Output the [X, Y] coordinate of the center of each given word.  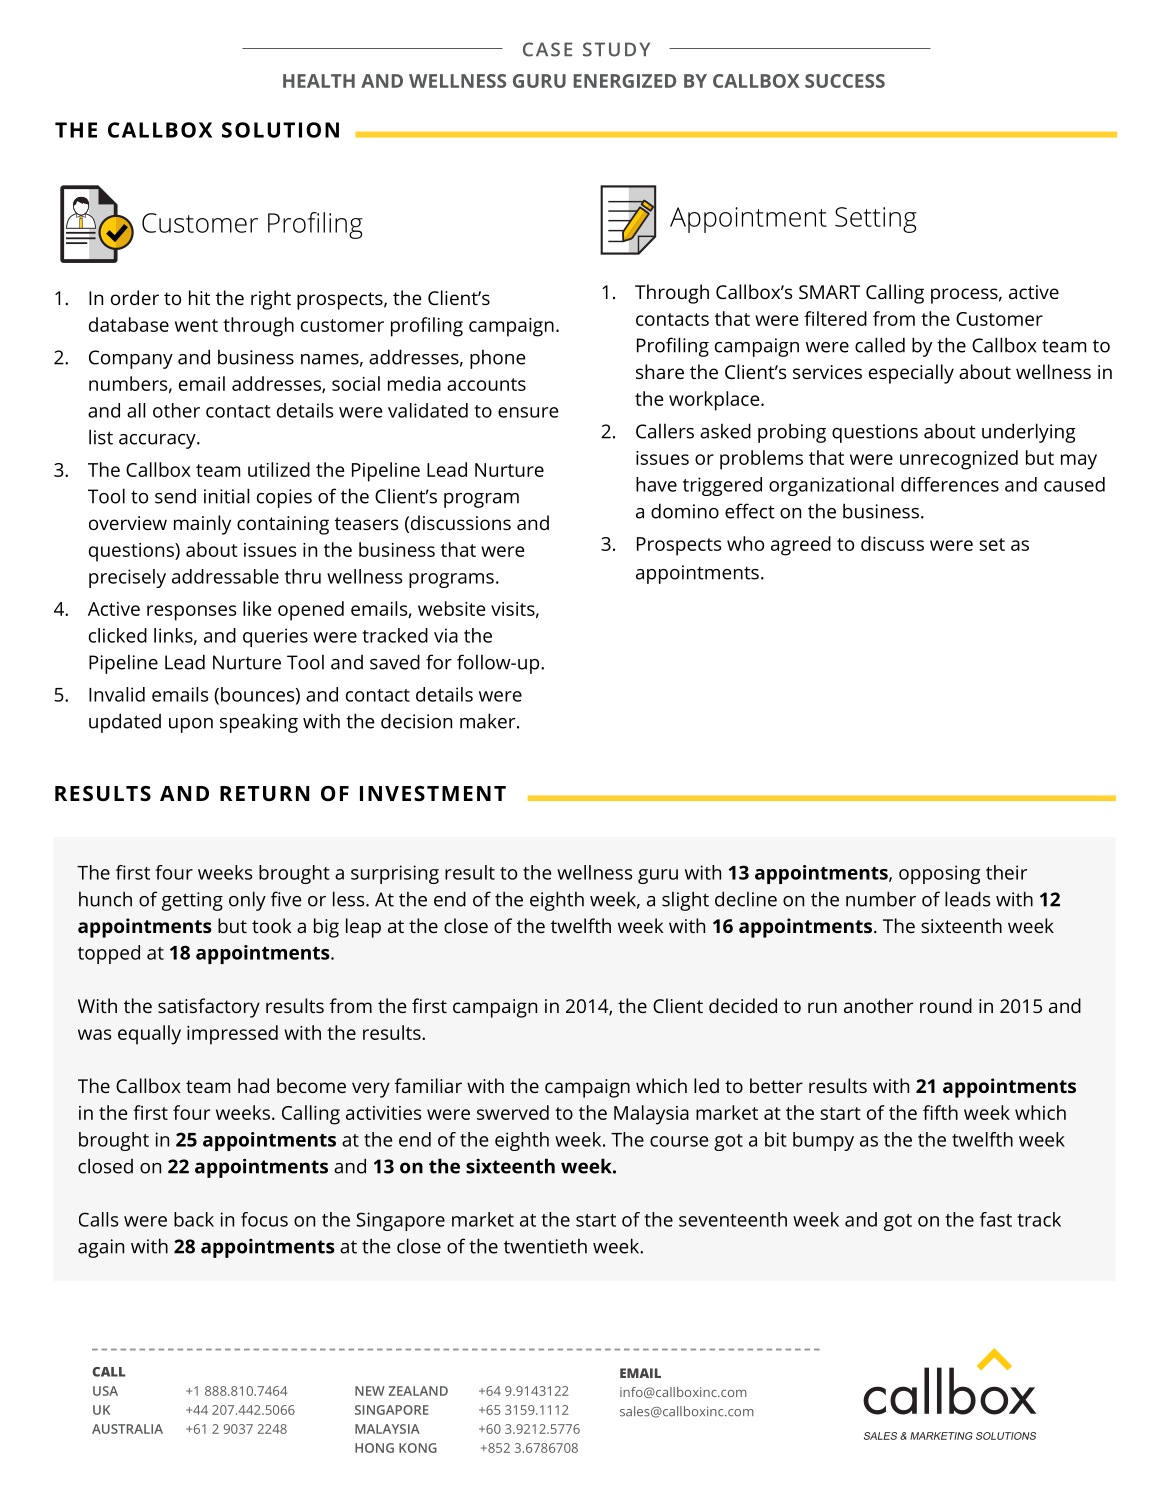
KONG [418, 1448]
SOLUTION [280, 130]
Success [845, 81]
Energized [625, 81]
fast [996, 1219]
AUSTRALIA [127, 1429]
